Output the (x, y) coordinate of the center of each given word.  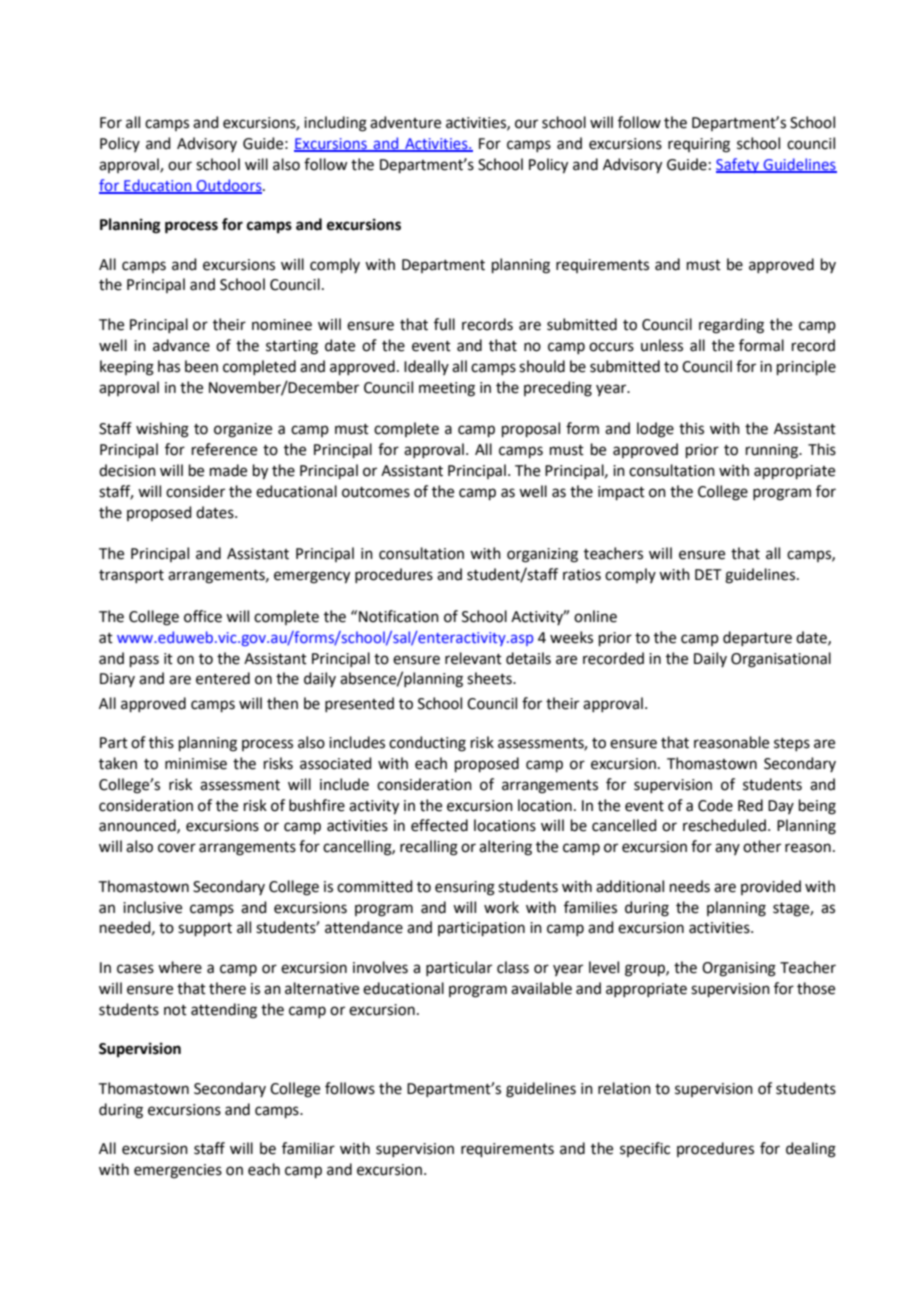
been (201, 366)
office (203, 616)
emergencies (178, 1171)
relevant (473, 658)
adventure (405, 122)
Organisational (781, 660)
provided (771, 887)
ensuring (465, 888)
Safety (738, 165)
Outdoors (229, 186)
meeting (447, 389)
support (205, 929)
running (773, 451)
